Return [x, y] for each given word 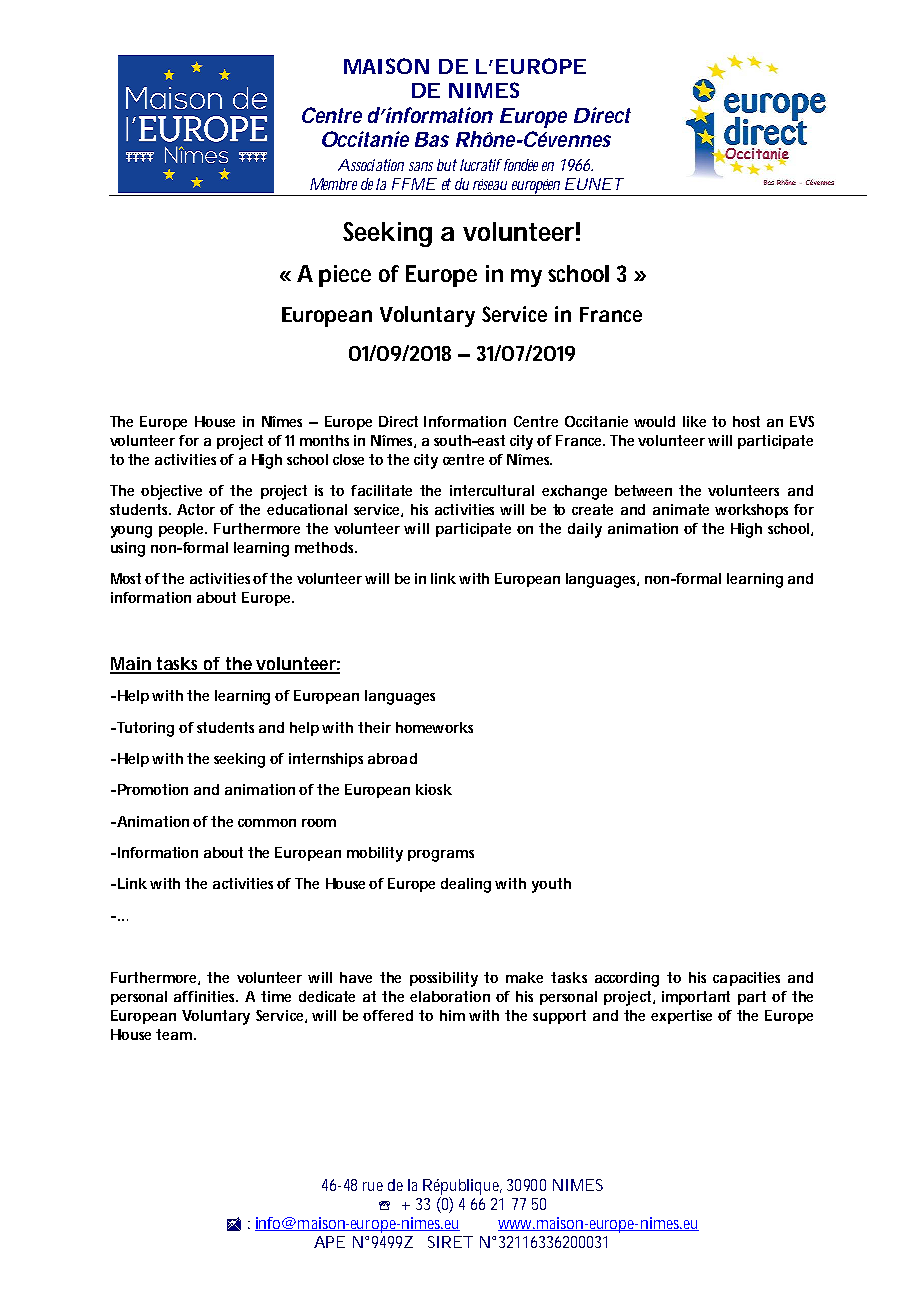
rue [373, 1186]
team [173, 1034]
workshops [751, 511]
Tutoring [144, 729]
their [374, 727]
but [447, 165]
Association [371, 165]
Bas [432, 139]
